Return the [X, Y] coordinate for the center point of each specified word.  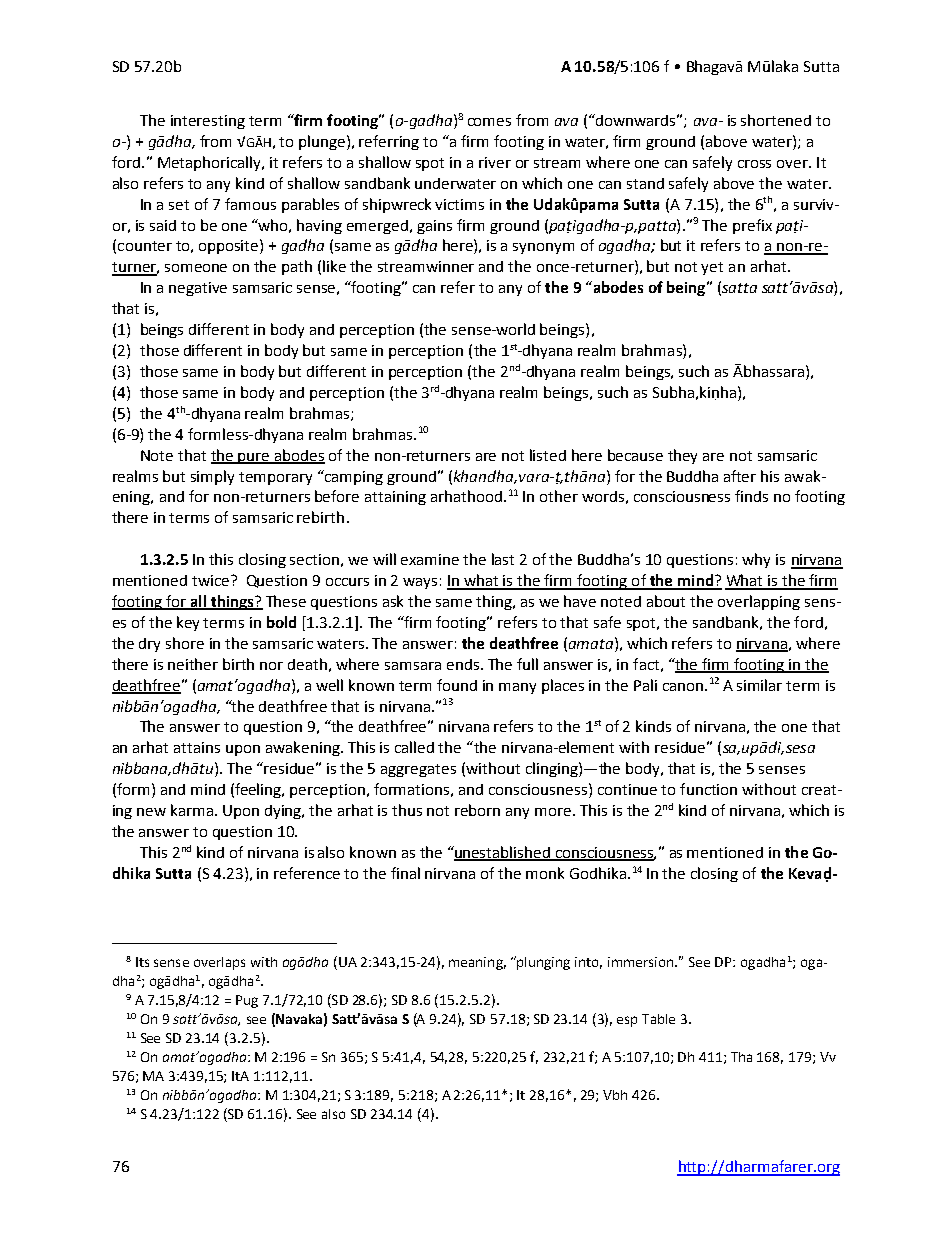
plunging [543, 963]
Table [658, 1019]
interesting [208, 122]
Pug [247, 1001]
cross [754, 164]
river [495, 162]
